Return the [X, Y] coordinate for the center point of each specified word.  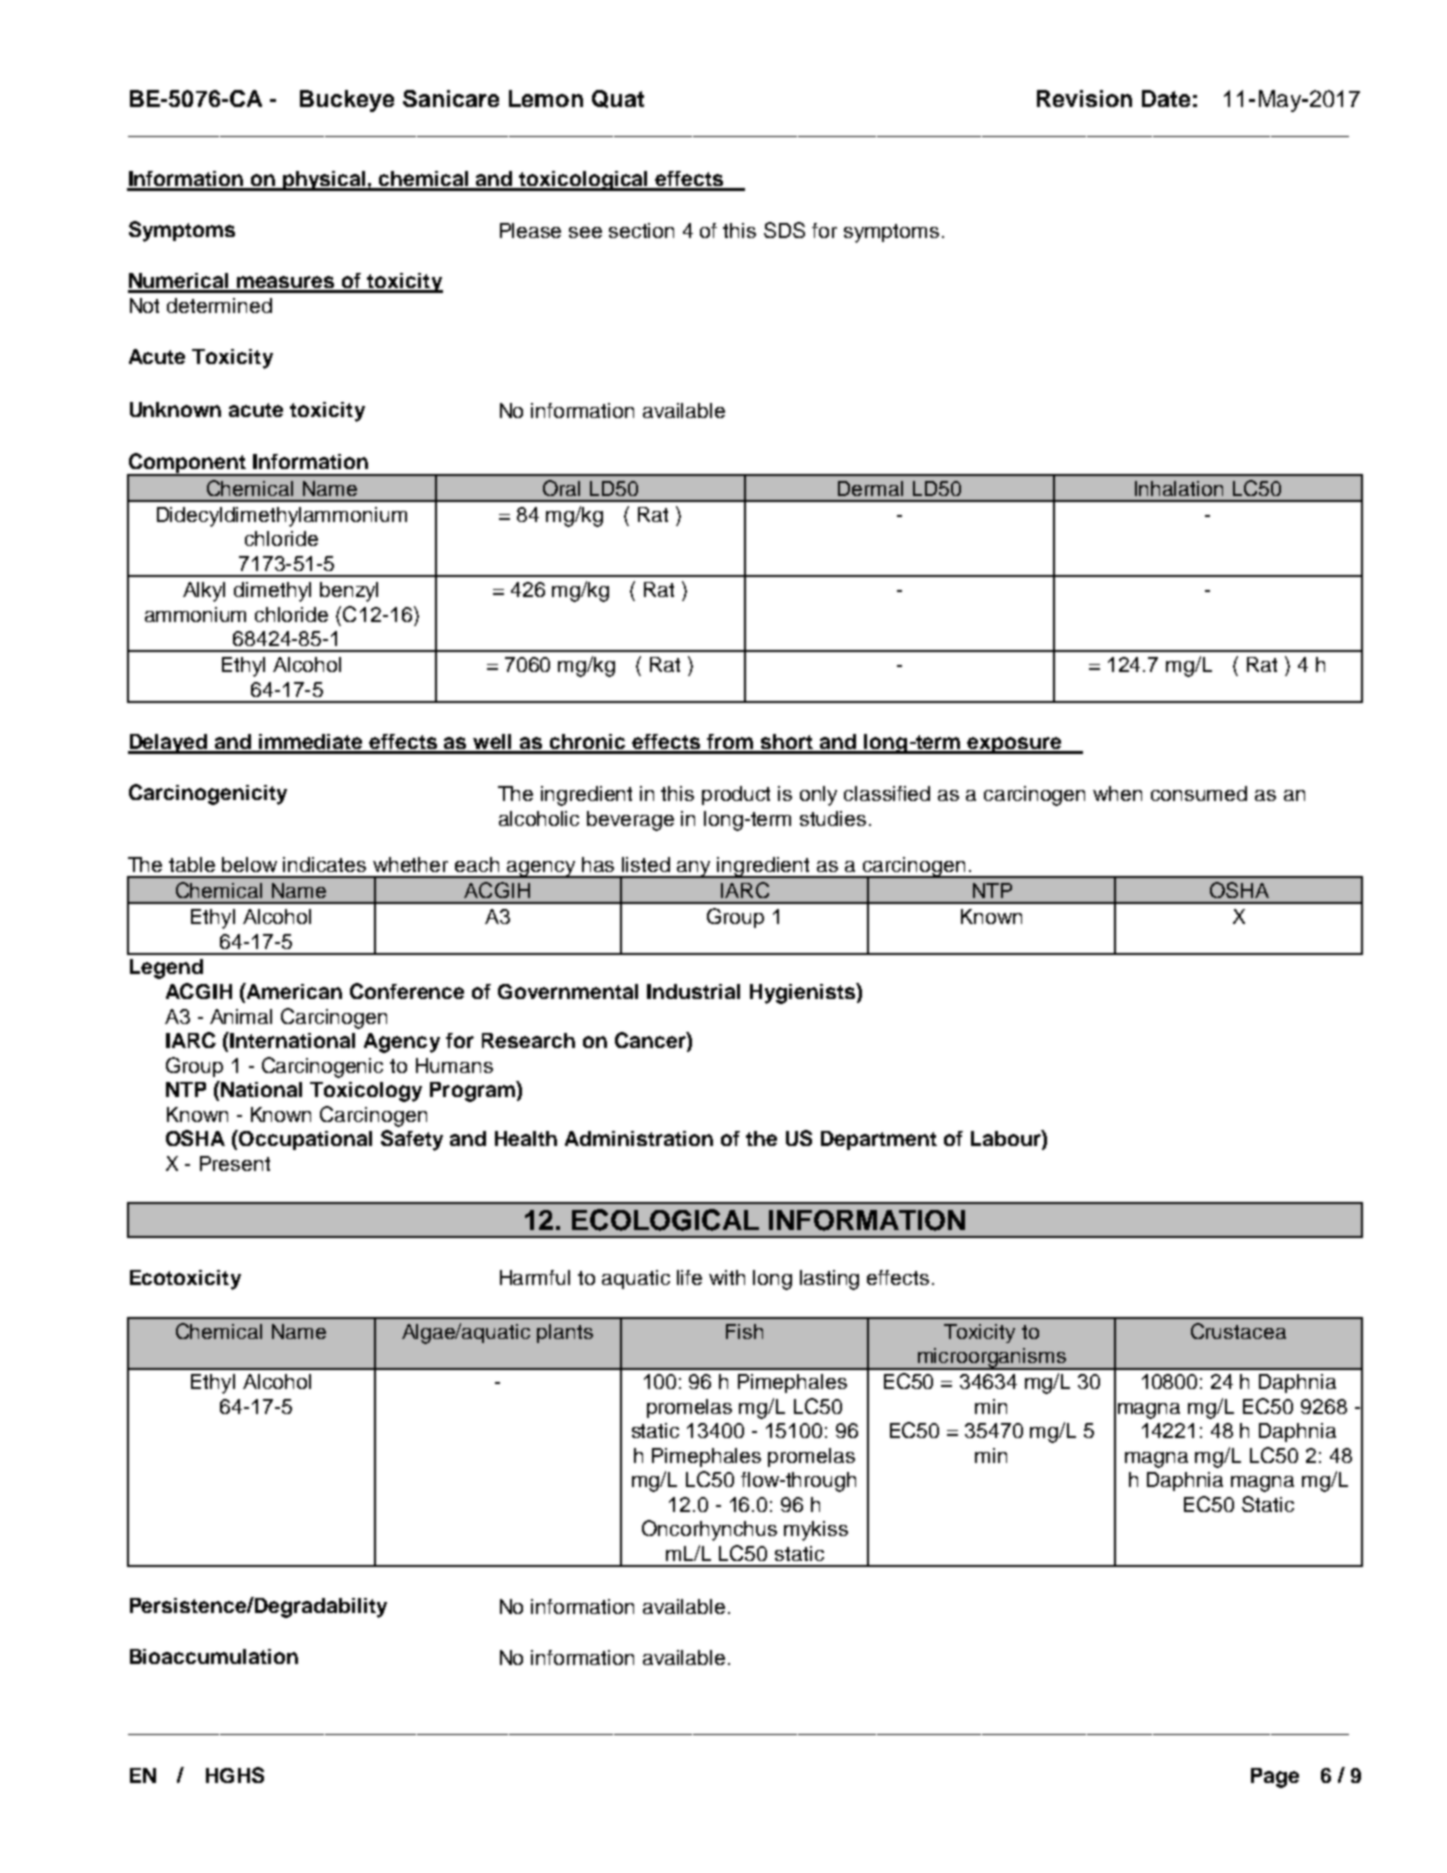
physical [325, 181]
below [249, 864]
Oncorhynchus [709, 1530]
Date [1166, 98]
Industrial [693, 991]
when [1117, 793]
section [641, 230]
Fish [744, 1331]
